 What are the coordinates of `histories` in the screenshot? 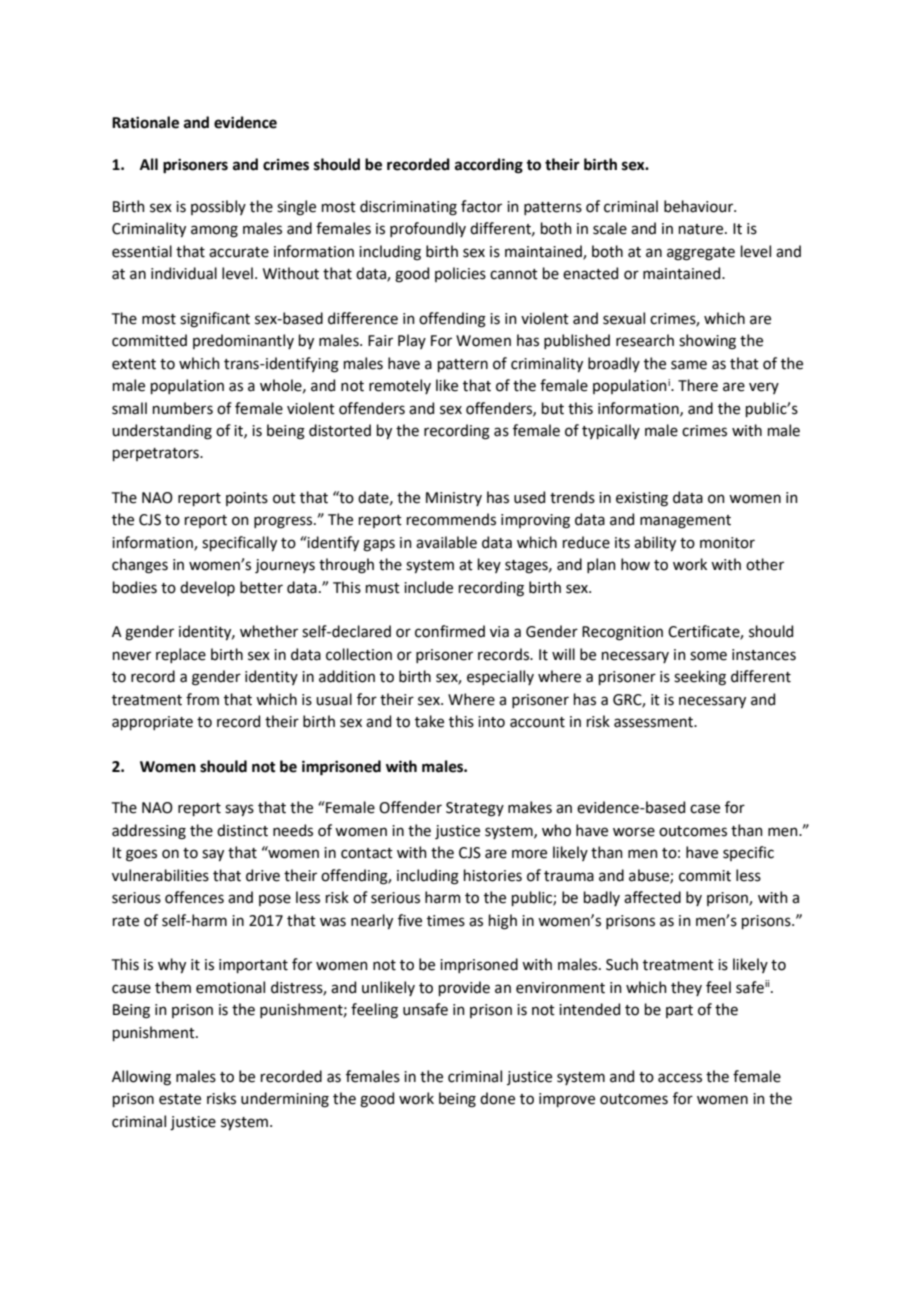 It's located at (493, 875).
